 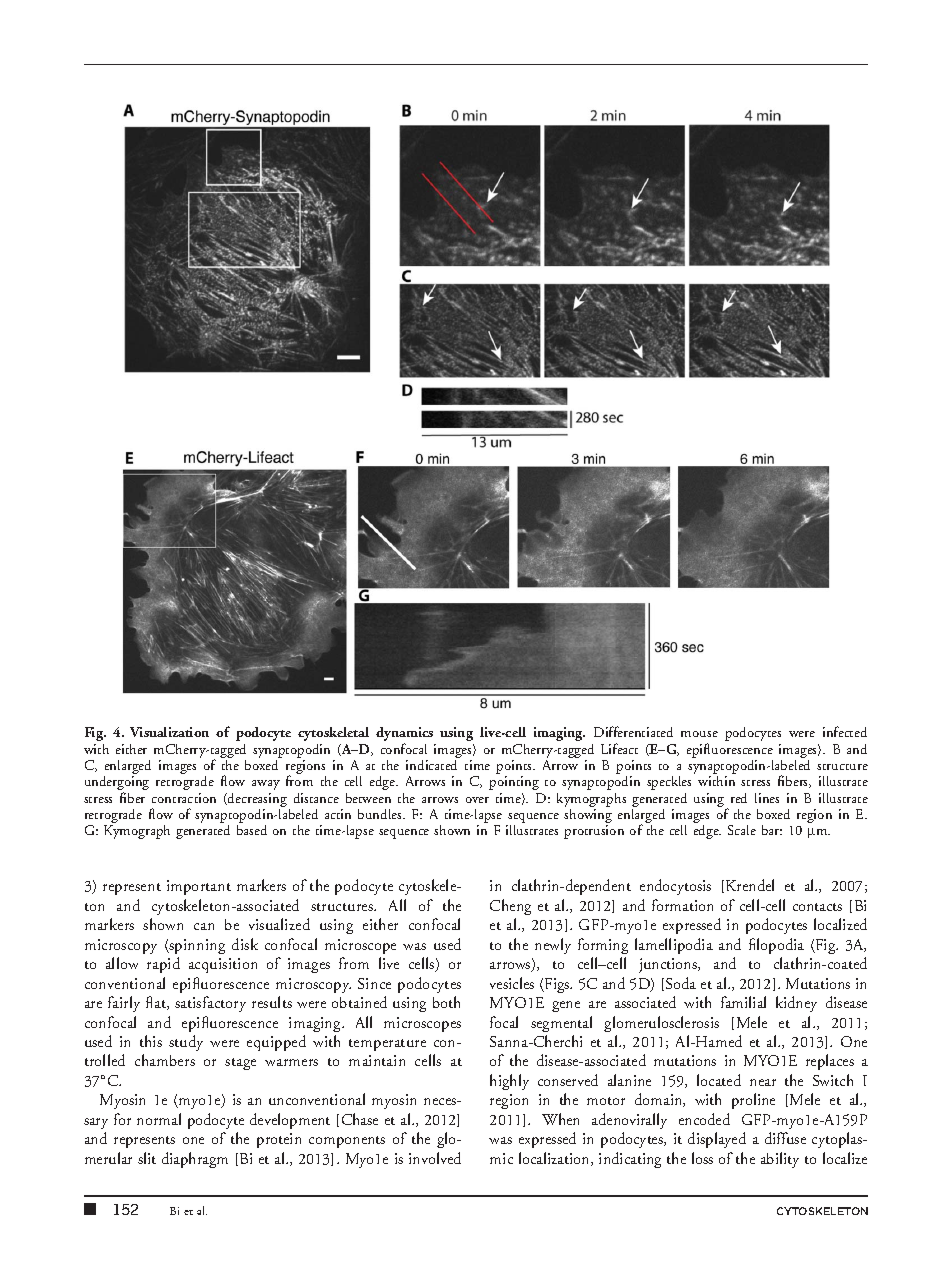 I want to click on dynamics, so click(x=404, y=735).
